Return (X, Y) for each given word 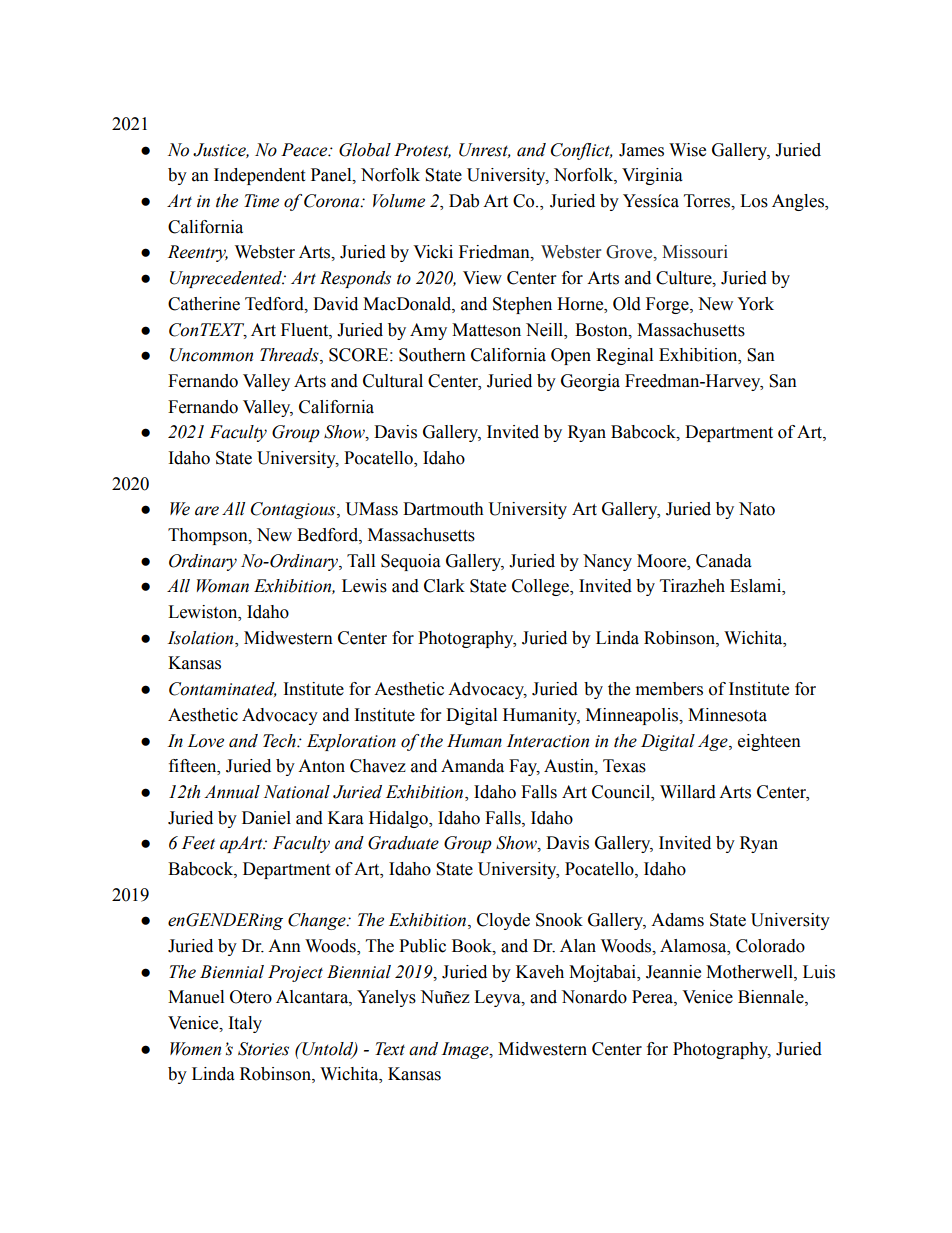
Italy (245, 1024)
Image (466, 1050)
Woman (223, 586)
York (755, 304)
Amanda (472, 766)
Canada (724, 561)
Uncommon (211, 355)
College (541, 587)
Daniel (266, 818)
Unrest (485, 150)
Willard (688, 792)
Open (571, 356)
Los (754, 201)
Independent (259, 176)
